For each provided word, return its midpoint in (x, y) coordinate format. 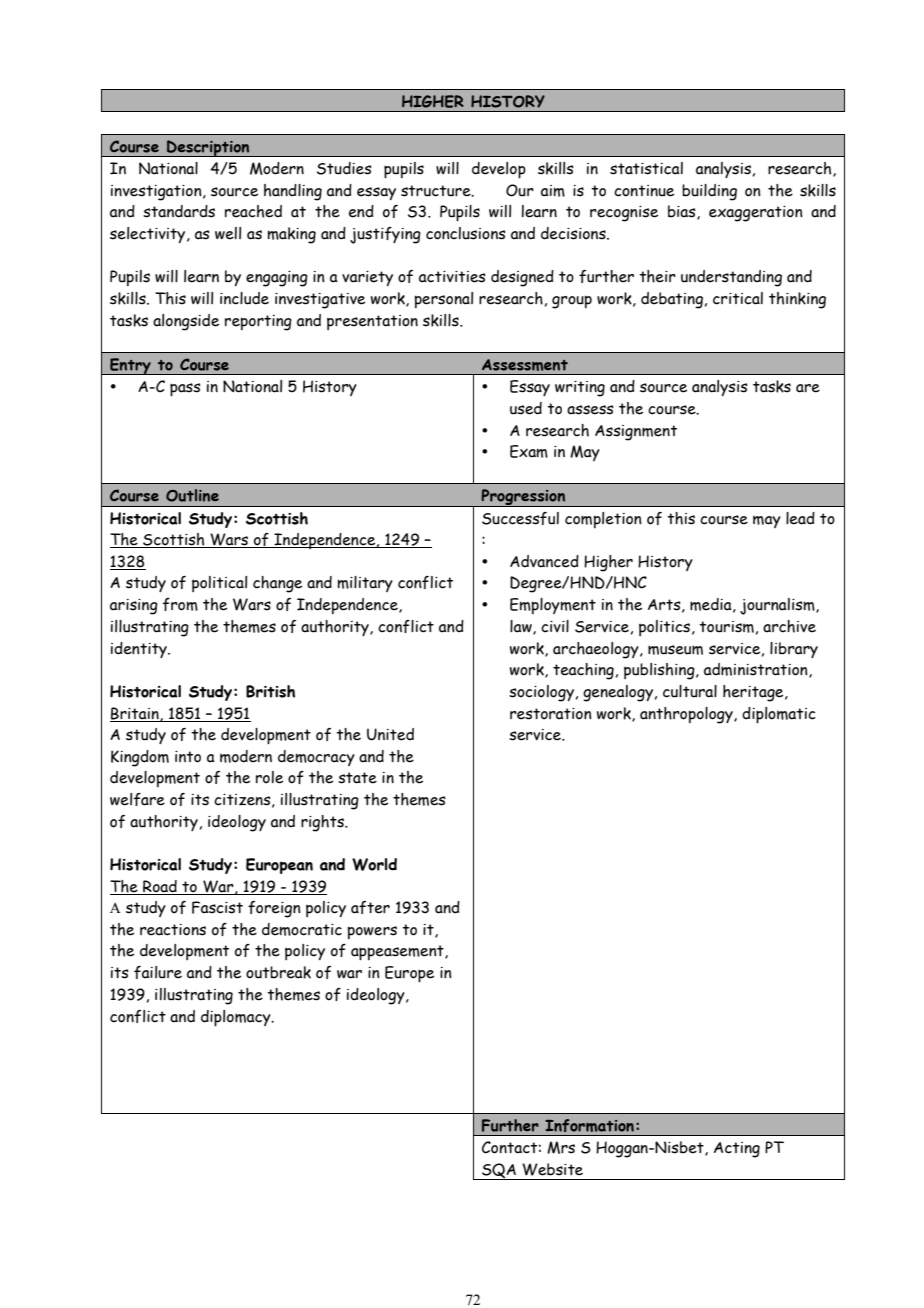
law (522, 627)
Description (208, 148)
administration (757, 670)
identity (140, 650)
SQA (499, 1171)
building (709, 192)
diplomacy (237, 1018)
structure (437, 191)
